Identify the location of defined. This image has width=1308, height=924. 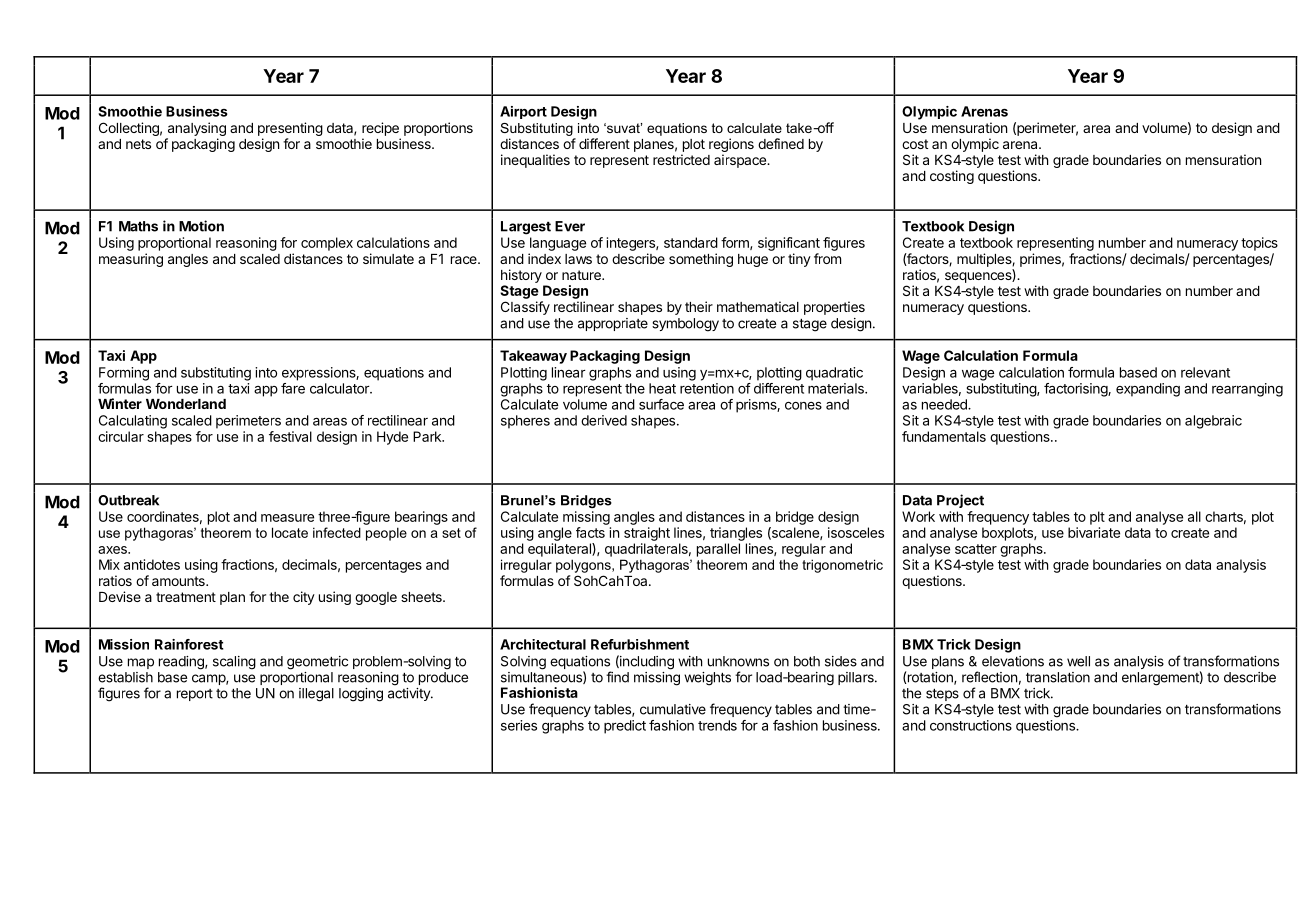
(781, 143).
